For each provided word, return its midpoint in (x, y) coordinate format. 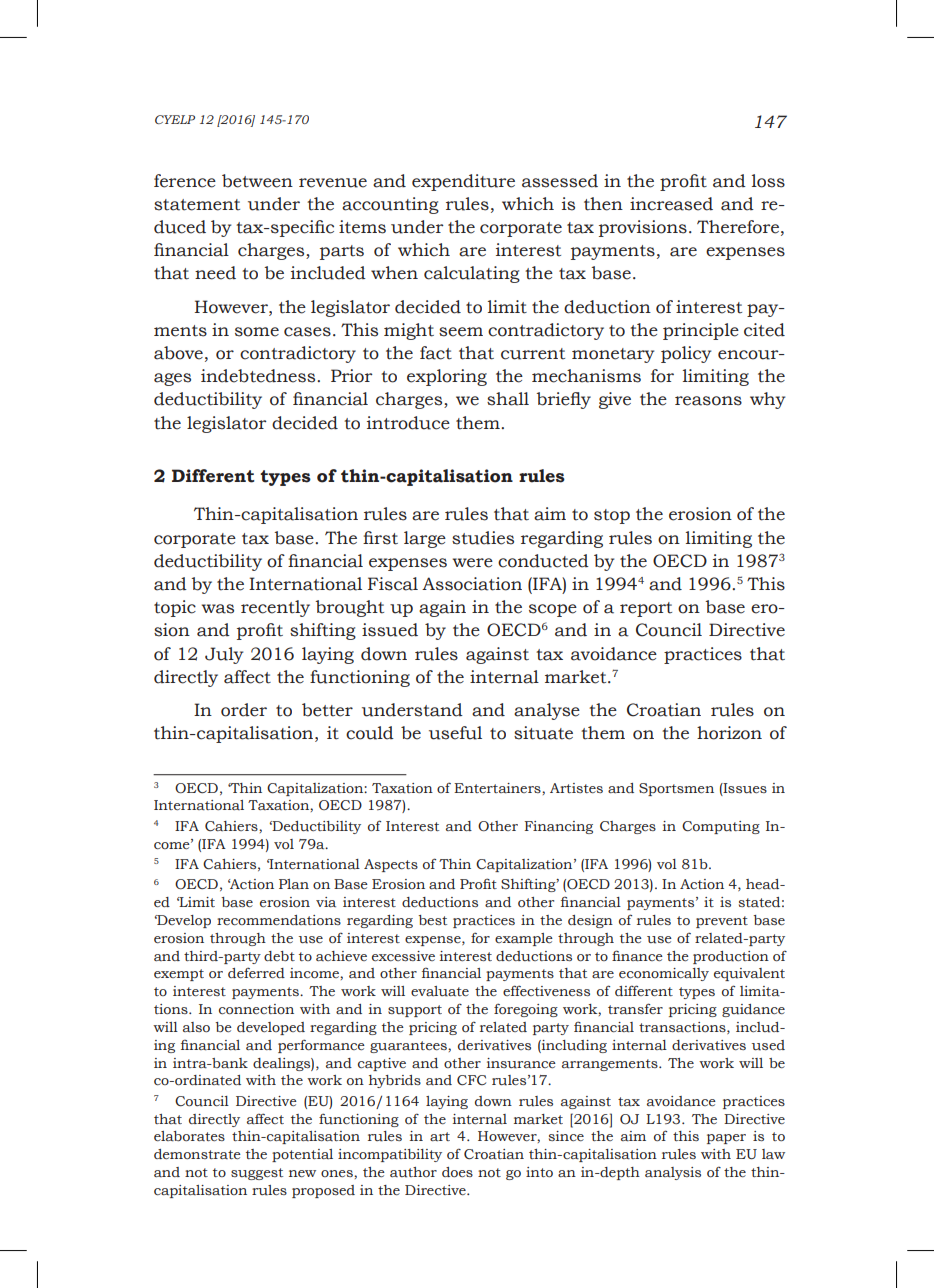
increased (671, 204)
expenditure (463, 182)
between (257, 181)
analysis (673, 1173)
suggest (257, 1174)
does (457, 1172)
